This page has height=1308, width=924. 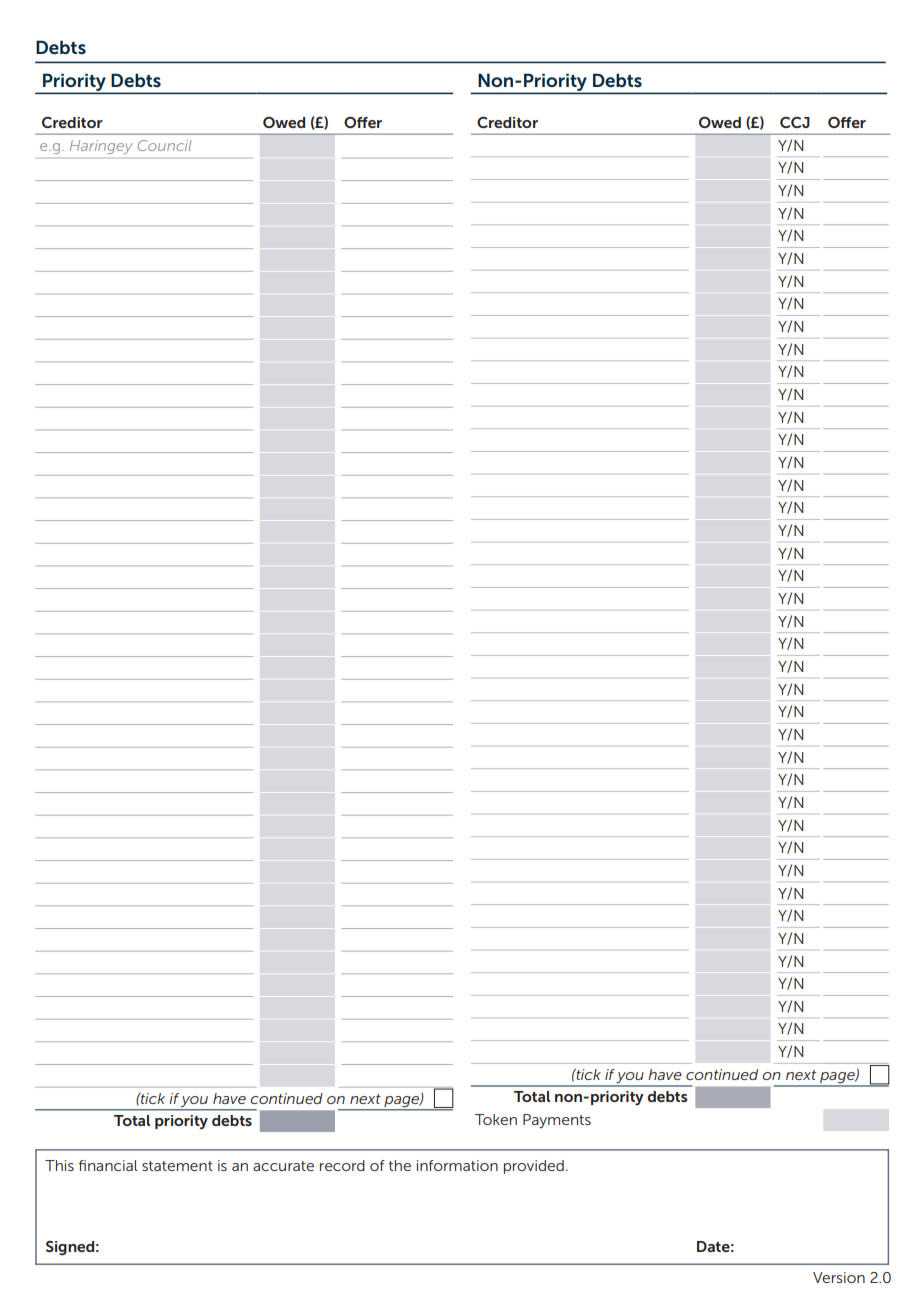 I want to click on This, so click(x=59, y=1165).
